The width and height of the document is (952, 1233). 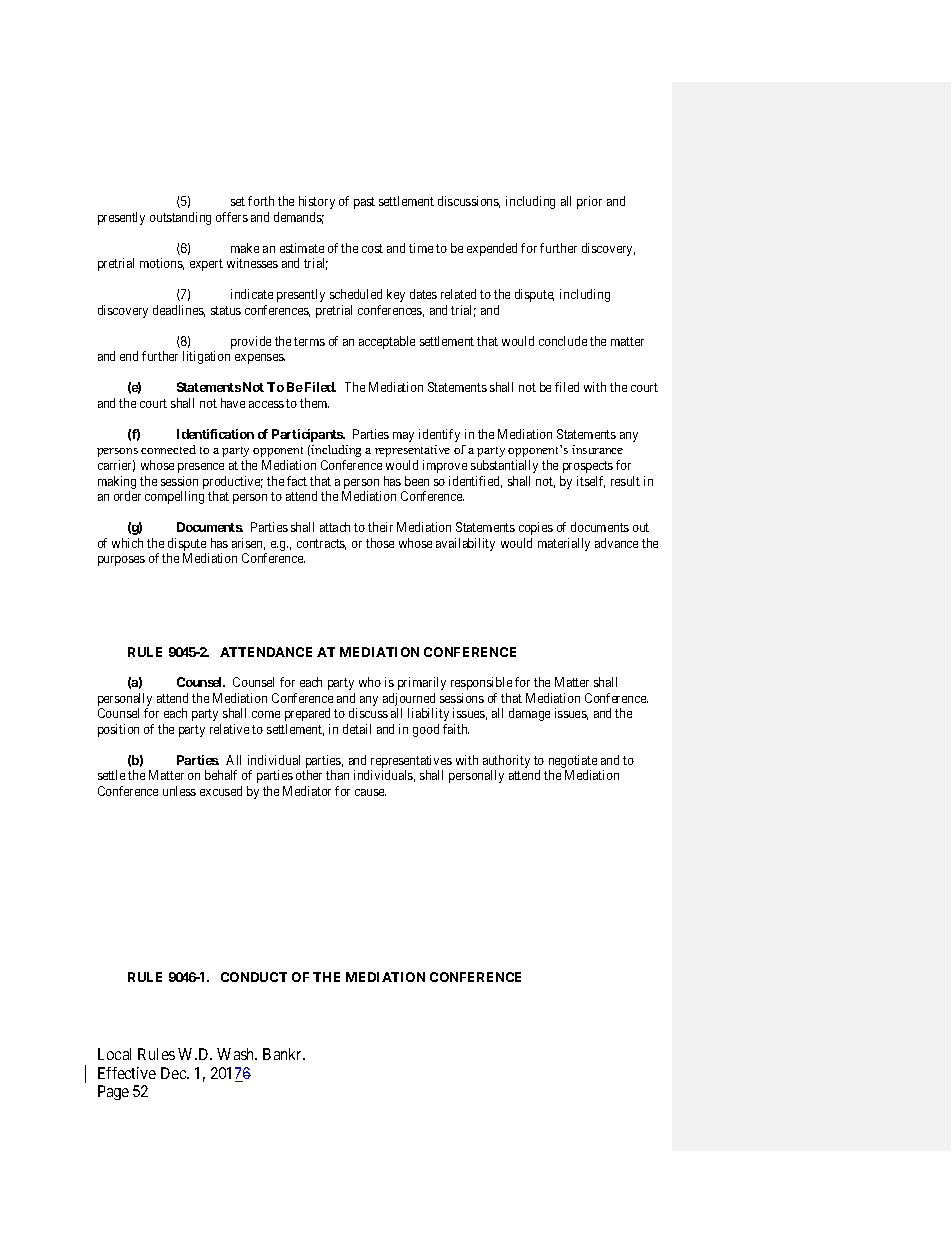 I want to click on Wash, so click(x=237, y=1054).
